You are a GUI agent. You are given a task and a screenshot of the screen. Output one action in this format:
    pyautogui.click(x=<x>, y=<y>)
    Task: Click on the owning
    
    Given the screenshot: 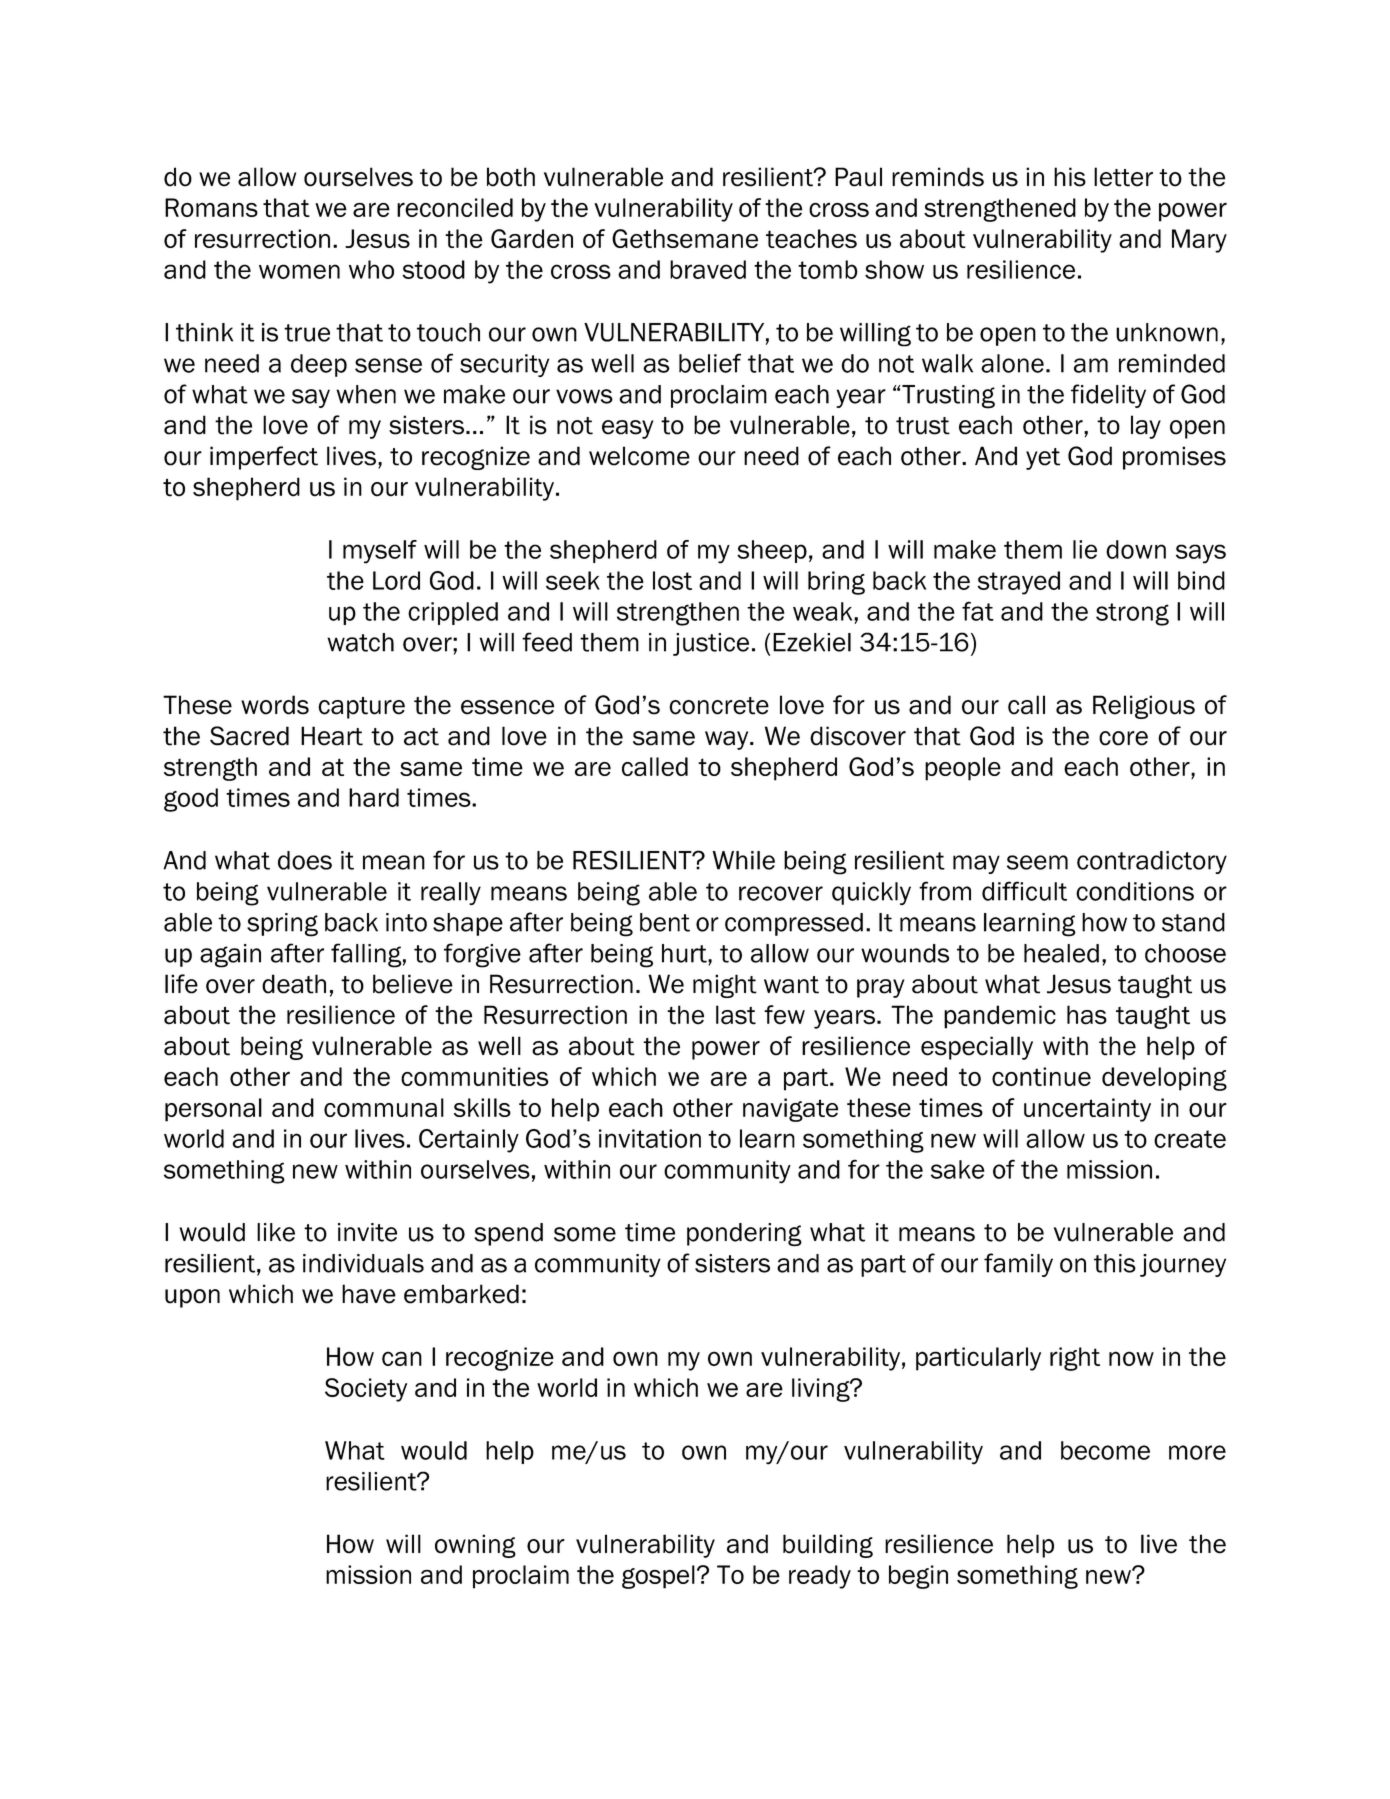 What is the action you would take?
    pyautogui.click(x=475, y=1546)
